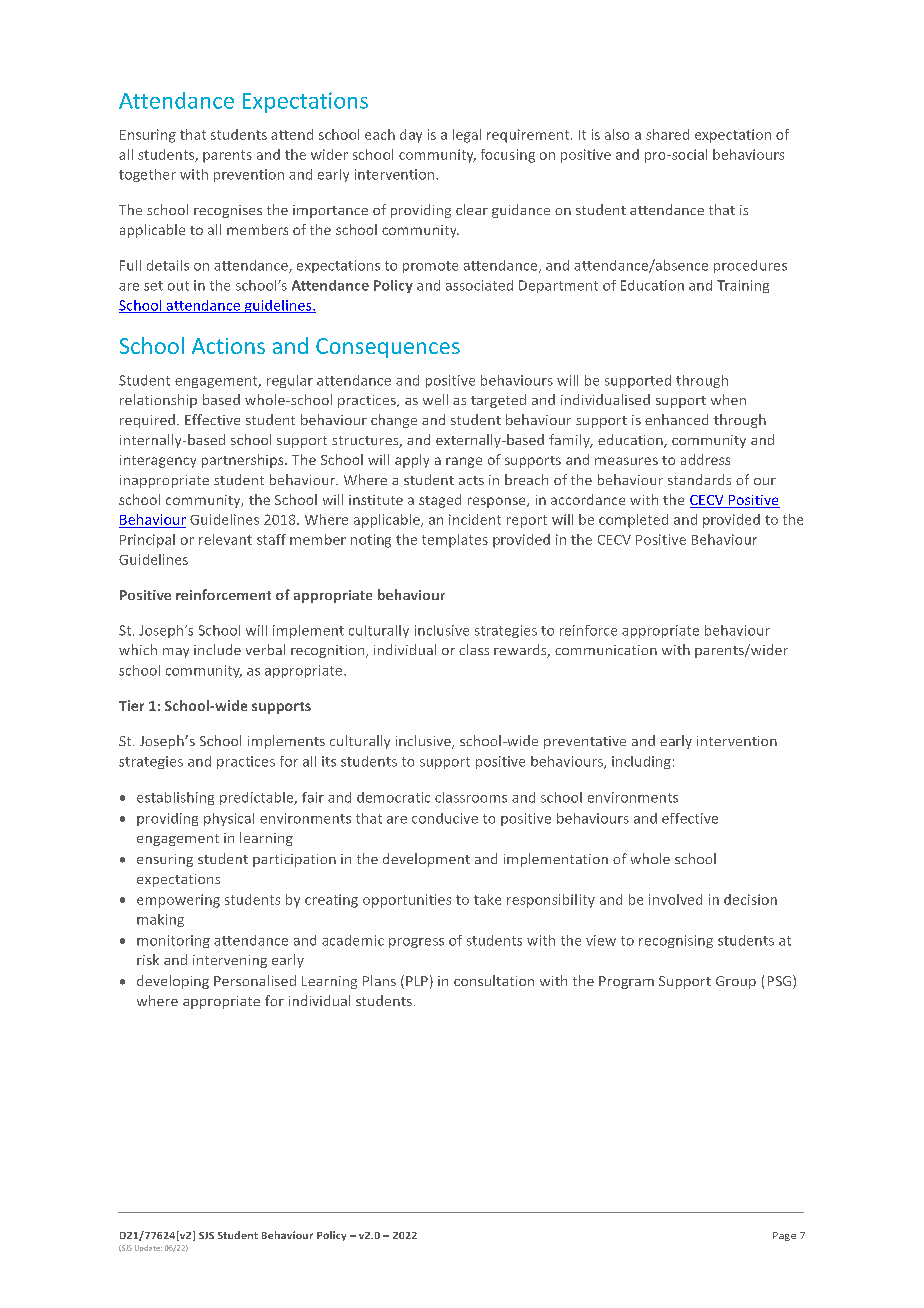 This screenshot has width=924, height=1308. Describe the element at coordinates (467, 136) in the screenshot. I see `legal` at that location.
